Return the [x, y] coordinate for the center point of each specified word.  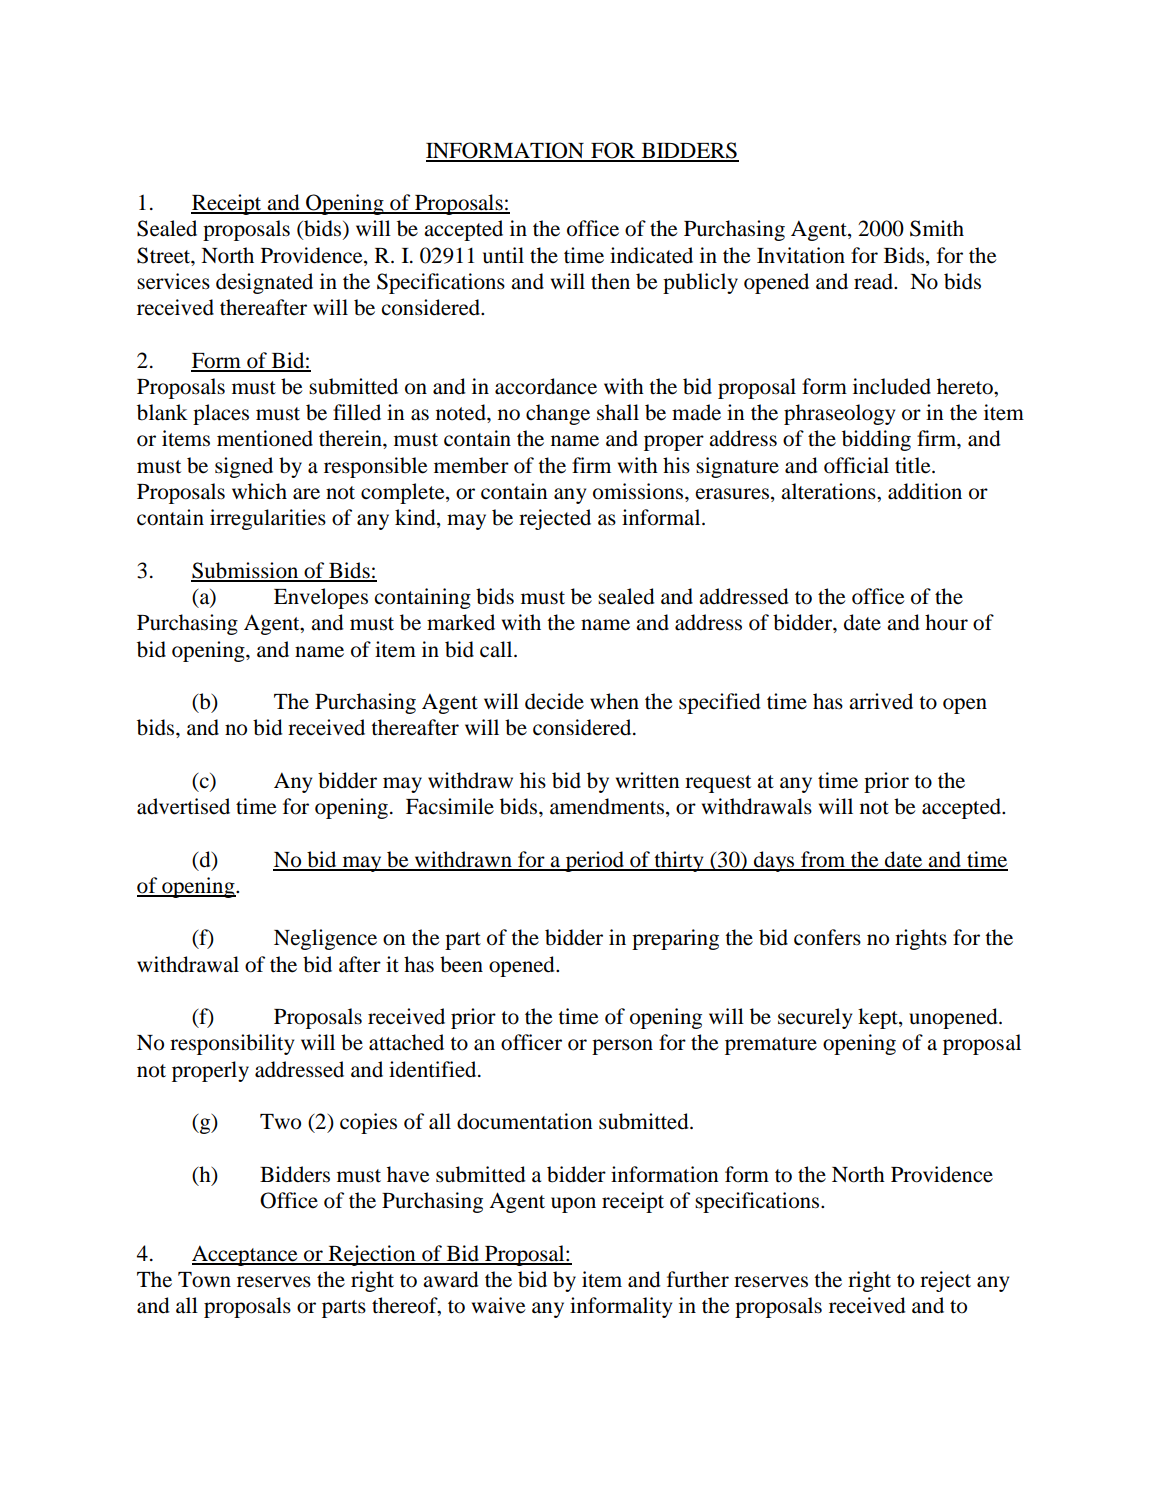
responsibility [232, 1044]
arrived [881, 701]
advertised [183, 806]
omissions [639, 491]
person [622, 1047]
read [874, 281]
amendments [607, 806]
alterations [829, 491]
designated [264, 283]
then [610, 281]
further [698, 1279]
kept [879, 1018]
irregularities [268, 519]
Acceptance [246, 1256]
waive [498, 1305]
